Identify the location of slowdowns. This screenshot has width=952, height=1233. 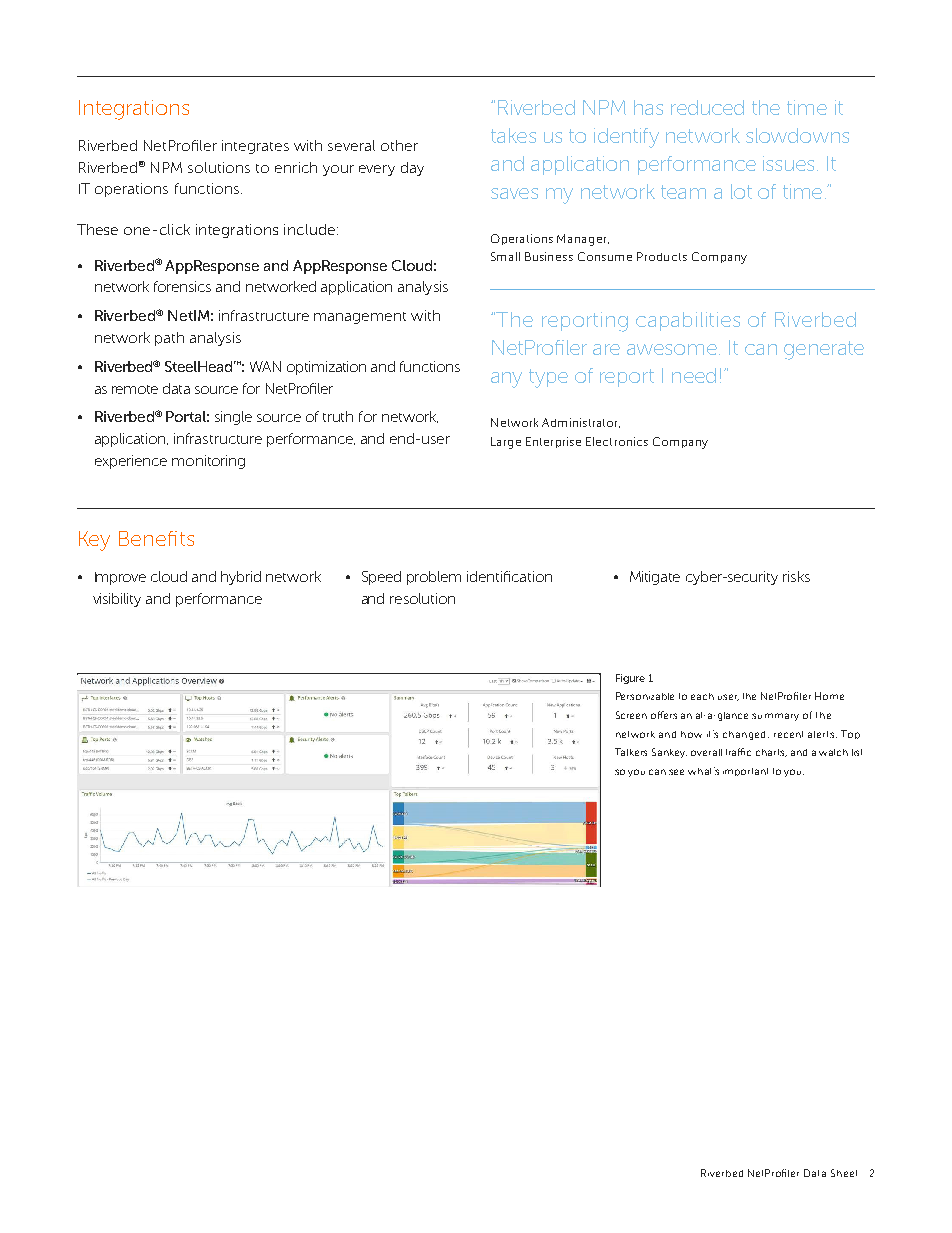
(797, 135).
